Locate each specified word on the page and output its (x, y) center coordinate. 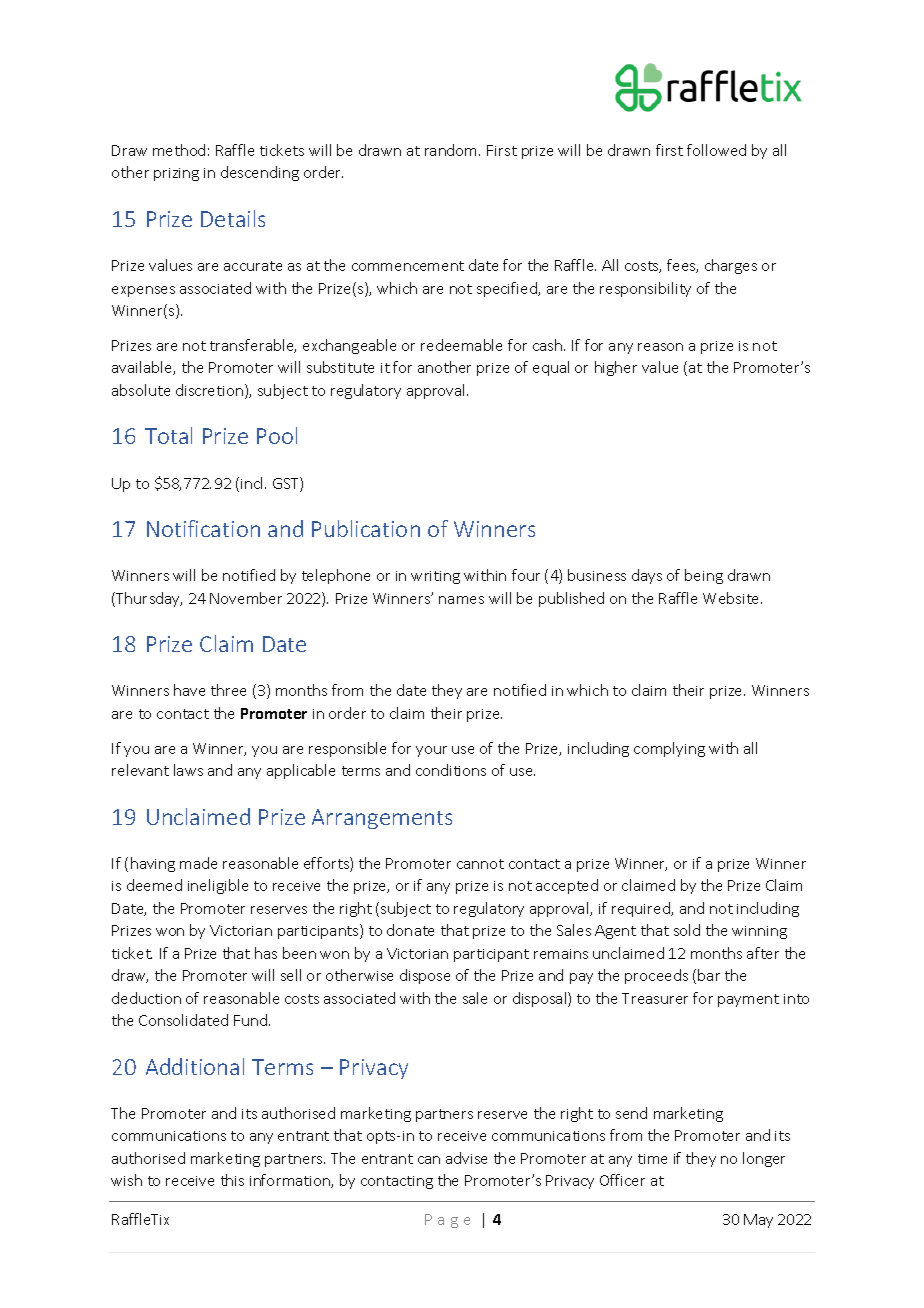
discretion (209, 390)
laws (188, 770)
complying (669, 749)
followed (716, 150)
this (232, 1180)
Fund (250, 1020)
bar (709, 975)
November (246, 598)
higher (616, 368)
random (452, 150)
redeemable (461, 345)
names (461, 600)
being (704, 576)
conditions (451, 770)
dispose (425, 976)
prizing (176, 174)
